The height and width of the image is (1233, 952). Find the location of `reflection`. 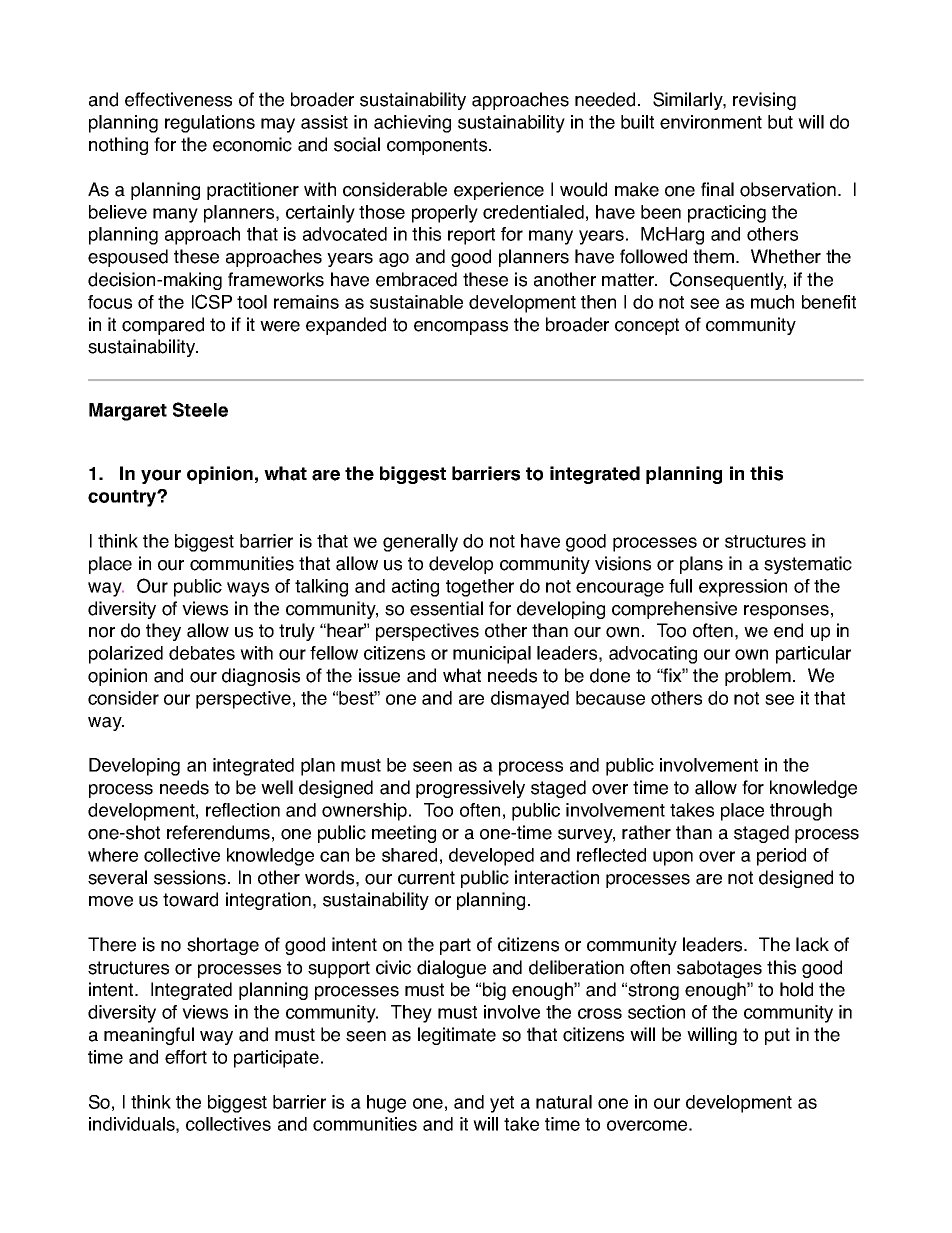

reflection is located at coordinates (243, 810).
